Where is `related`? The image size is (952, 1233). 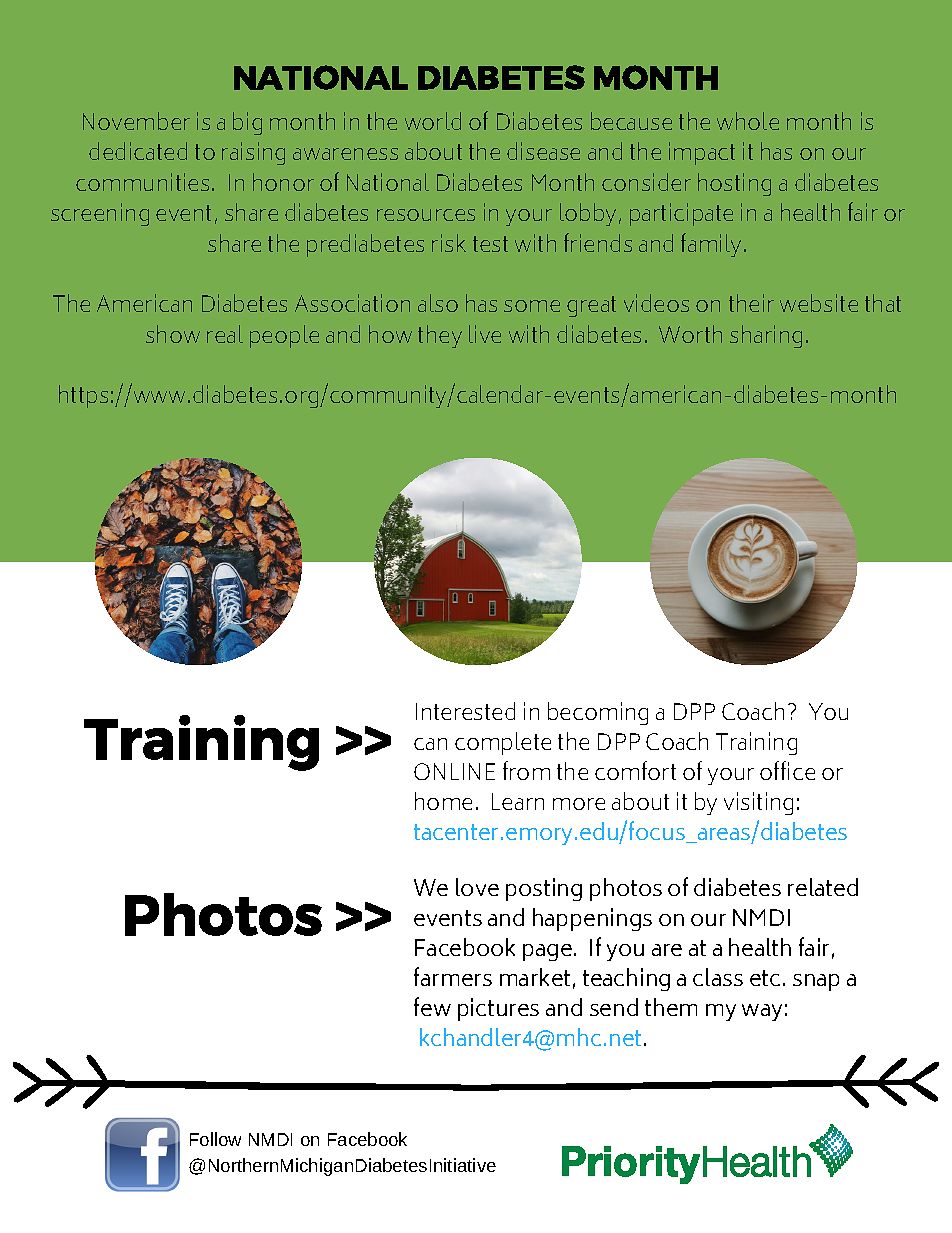 related is located at coordinates (823, 887).
